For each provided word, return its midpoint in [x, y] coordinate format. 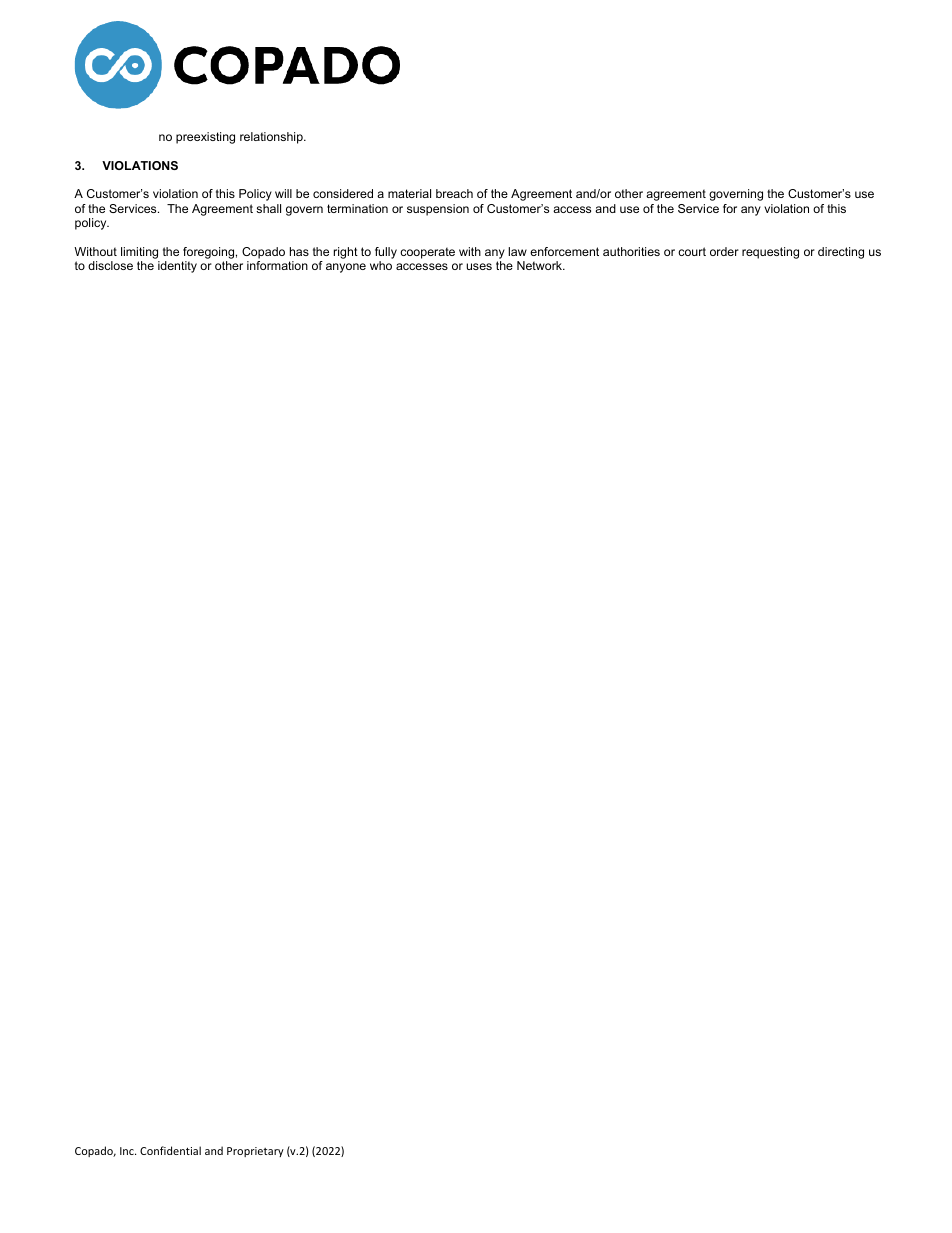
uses [479, 266]
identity [177, 267]
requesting [770, 253]
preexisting [205, 138]
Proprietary [255, 1152]
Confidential [170, 1150]
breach [454, 193]
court [692, 251]
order [724, 251]
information [277, 265]
